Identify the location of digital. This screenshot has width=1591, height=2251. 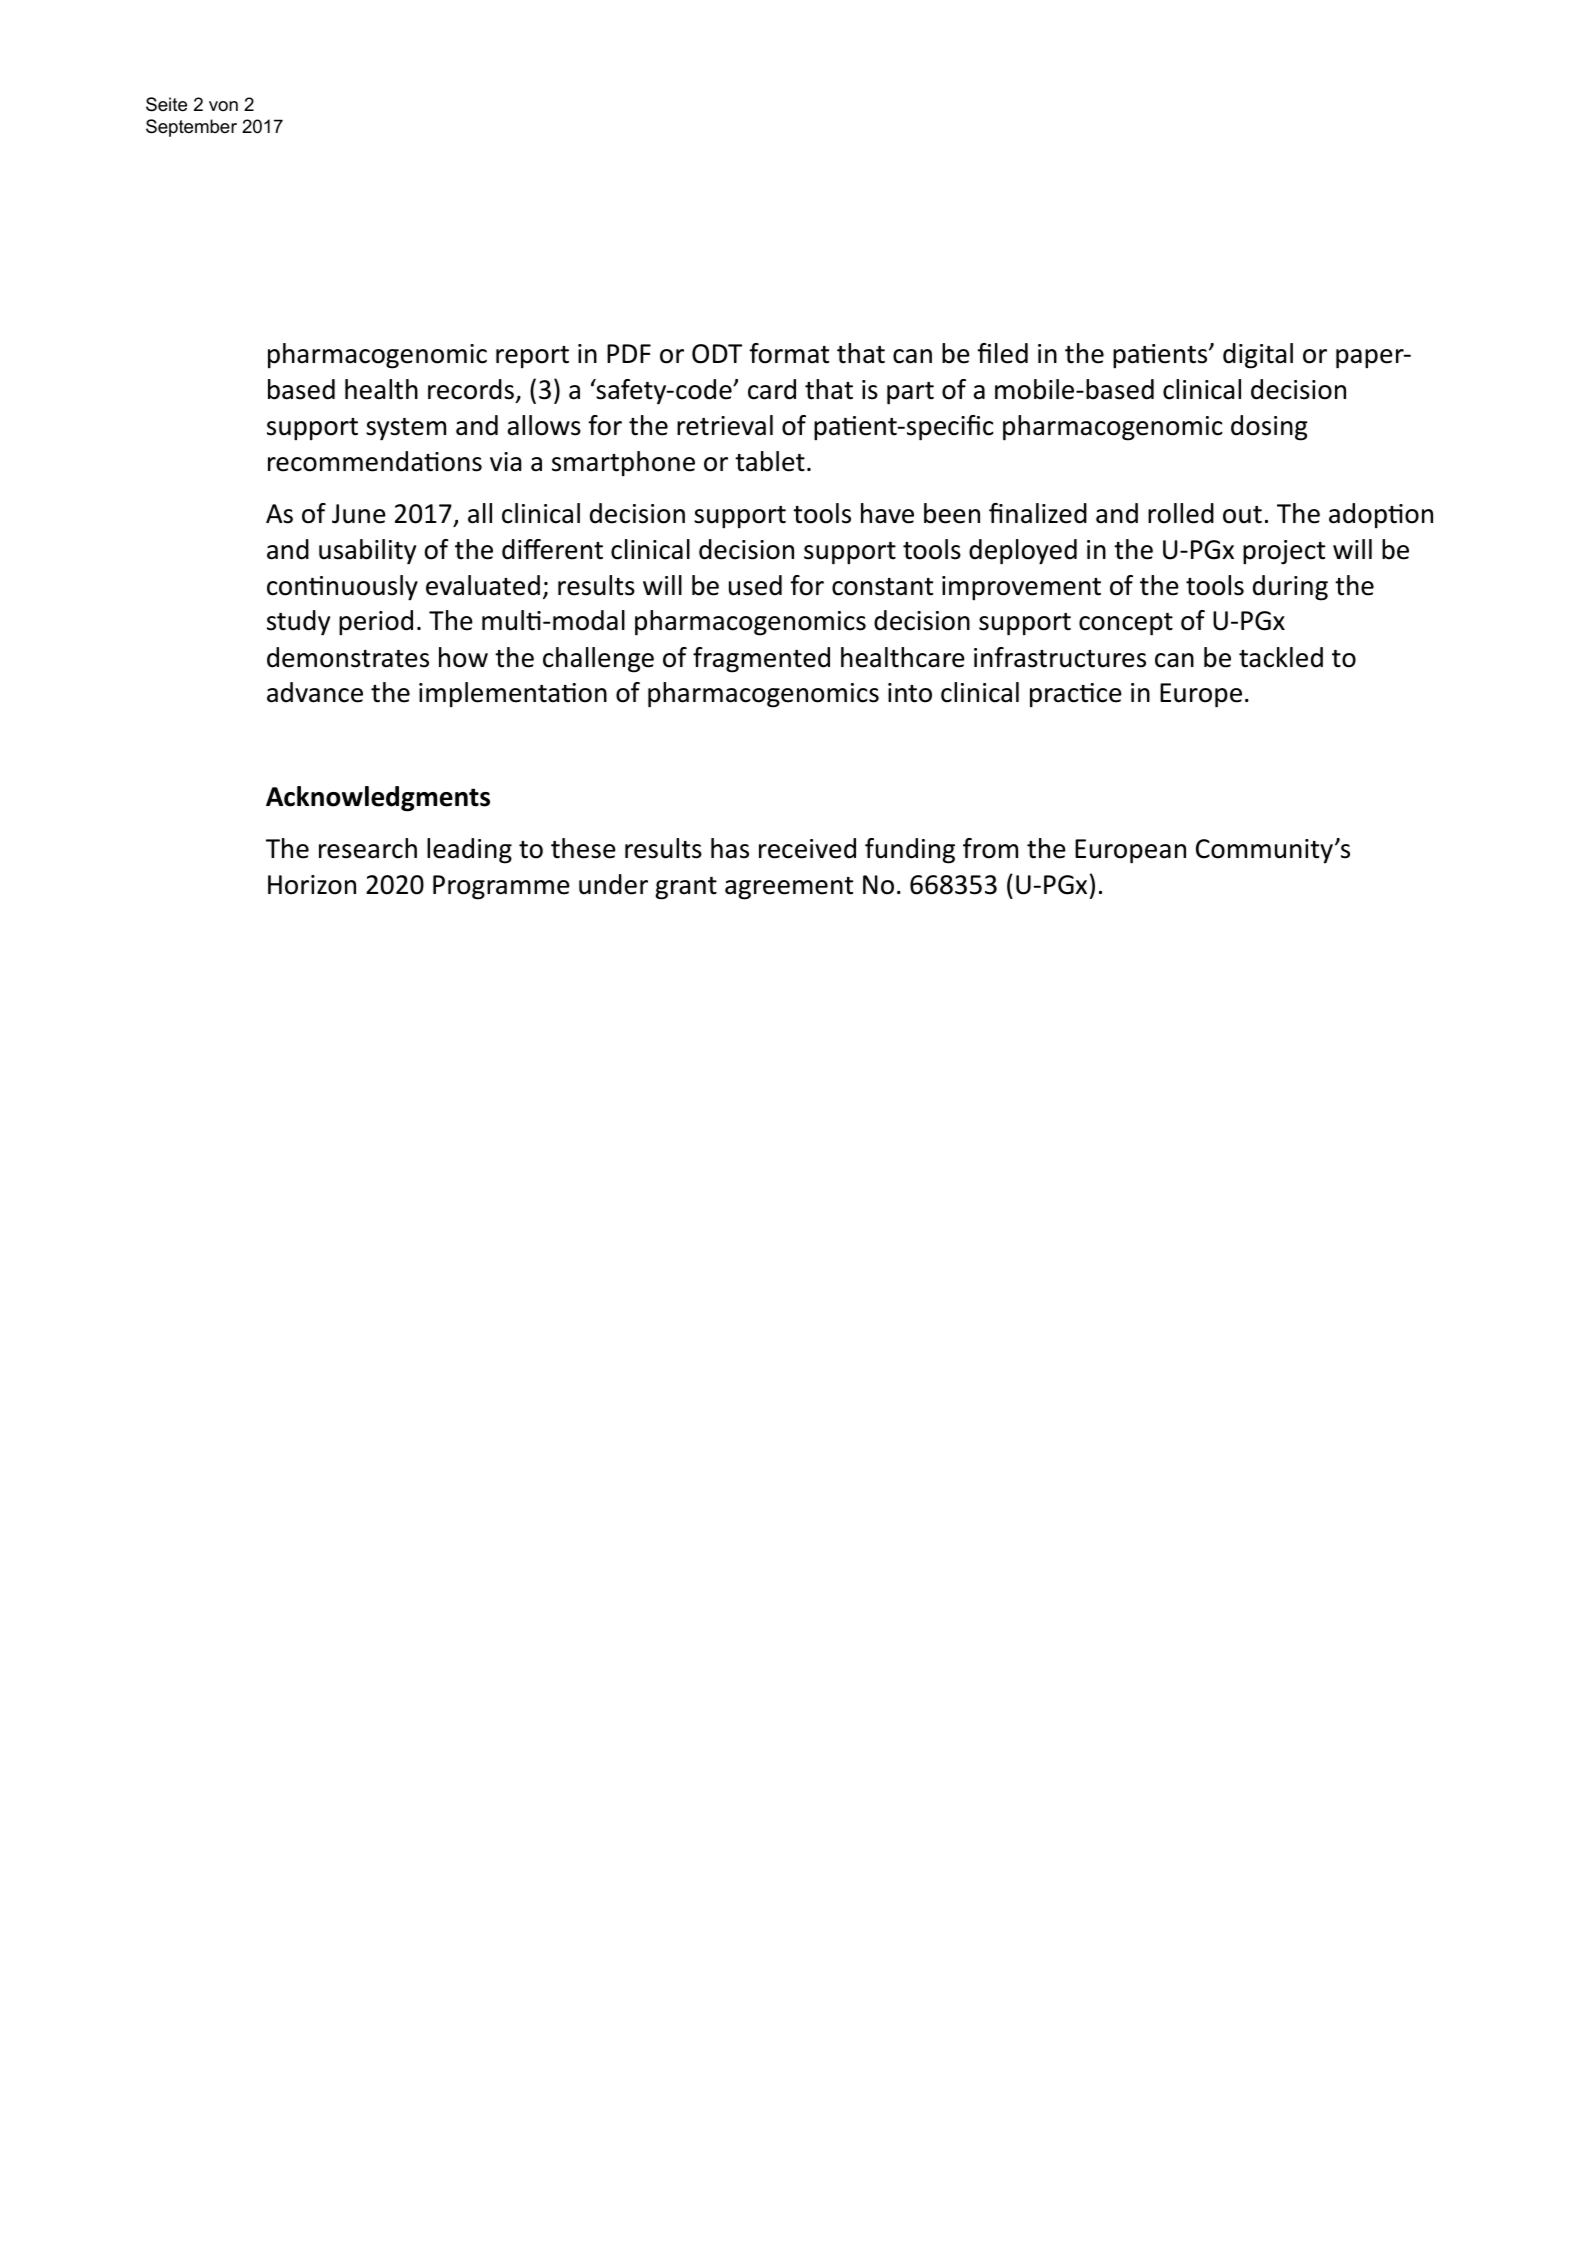
(1258, 356).
